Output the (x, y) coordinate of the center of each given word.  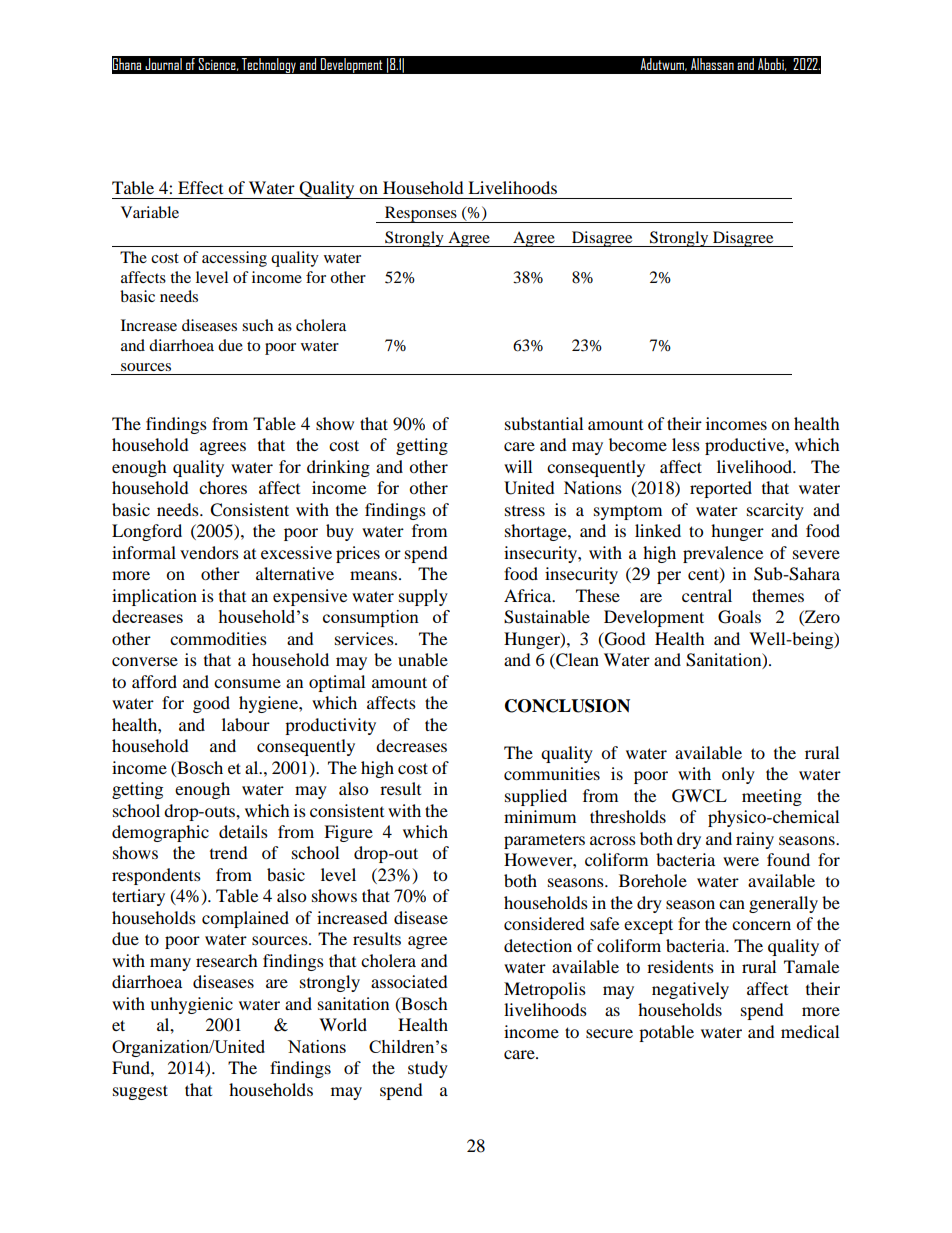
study (428, 1069)
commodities (218, 638)
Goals (739, 617)
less (686, 444)
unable (423, 659)
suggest (140, 1092)
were (741, 861)
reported (721, 489)
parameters (544, 841)
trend (229, 852)
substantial (544, 423)
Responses (421, 214)
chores (223, 487)
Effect (200, 187)
